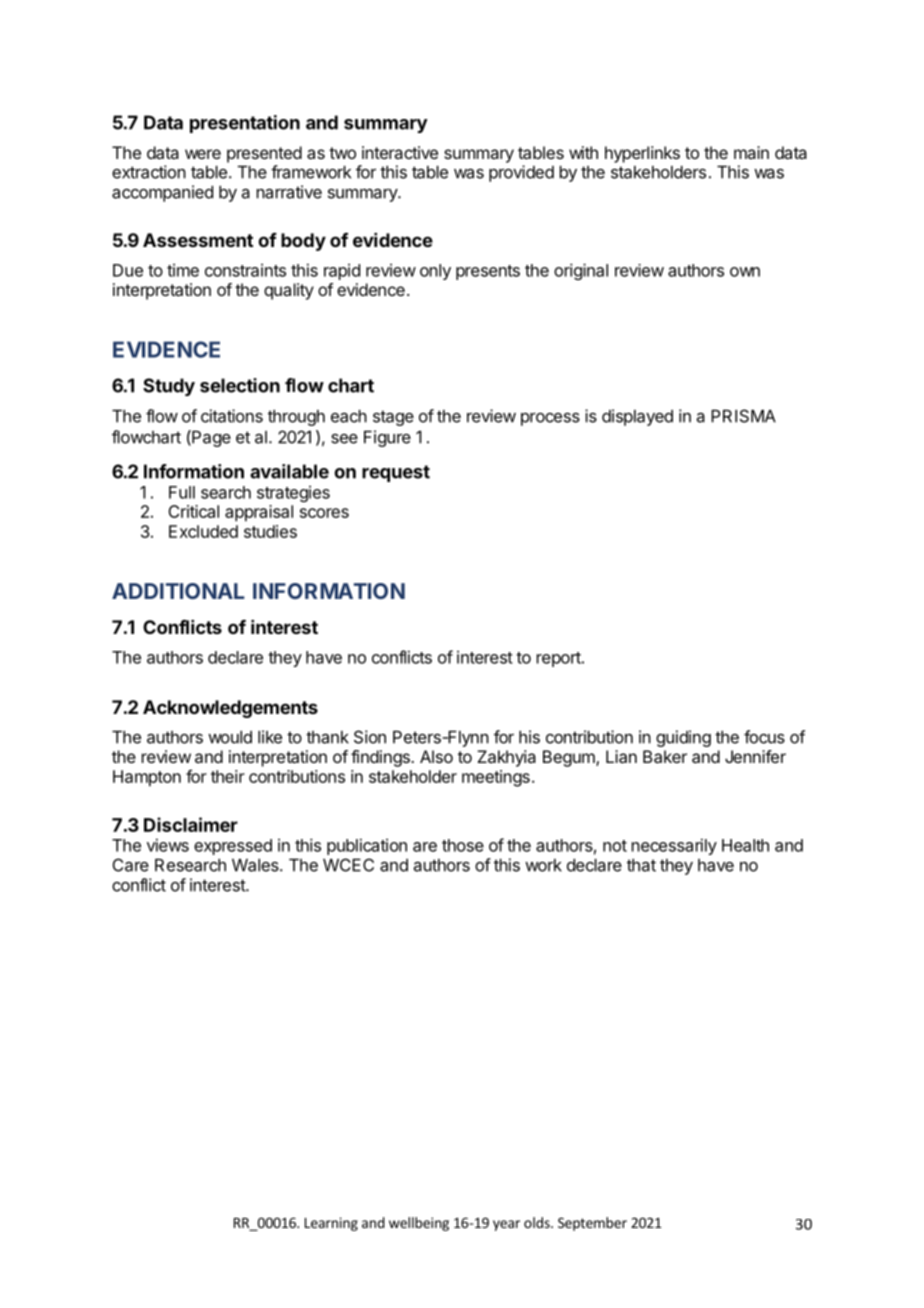 The height and width of the screenshot is (1308, 924). Describe the element at coordinates (419, 1224) in the screenshot. I see `wellbeing` at that location.
